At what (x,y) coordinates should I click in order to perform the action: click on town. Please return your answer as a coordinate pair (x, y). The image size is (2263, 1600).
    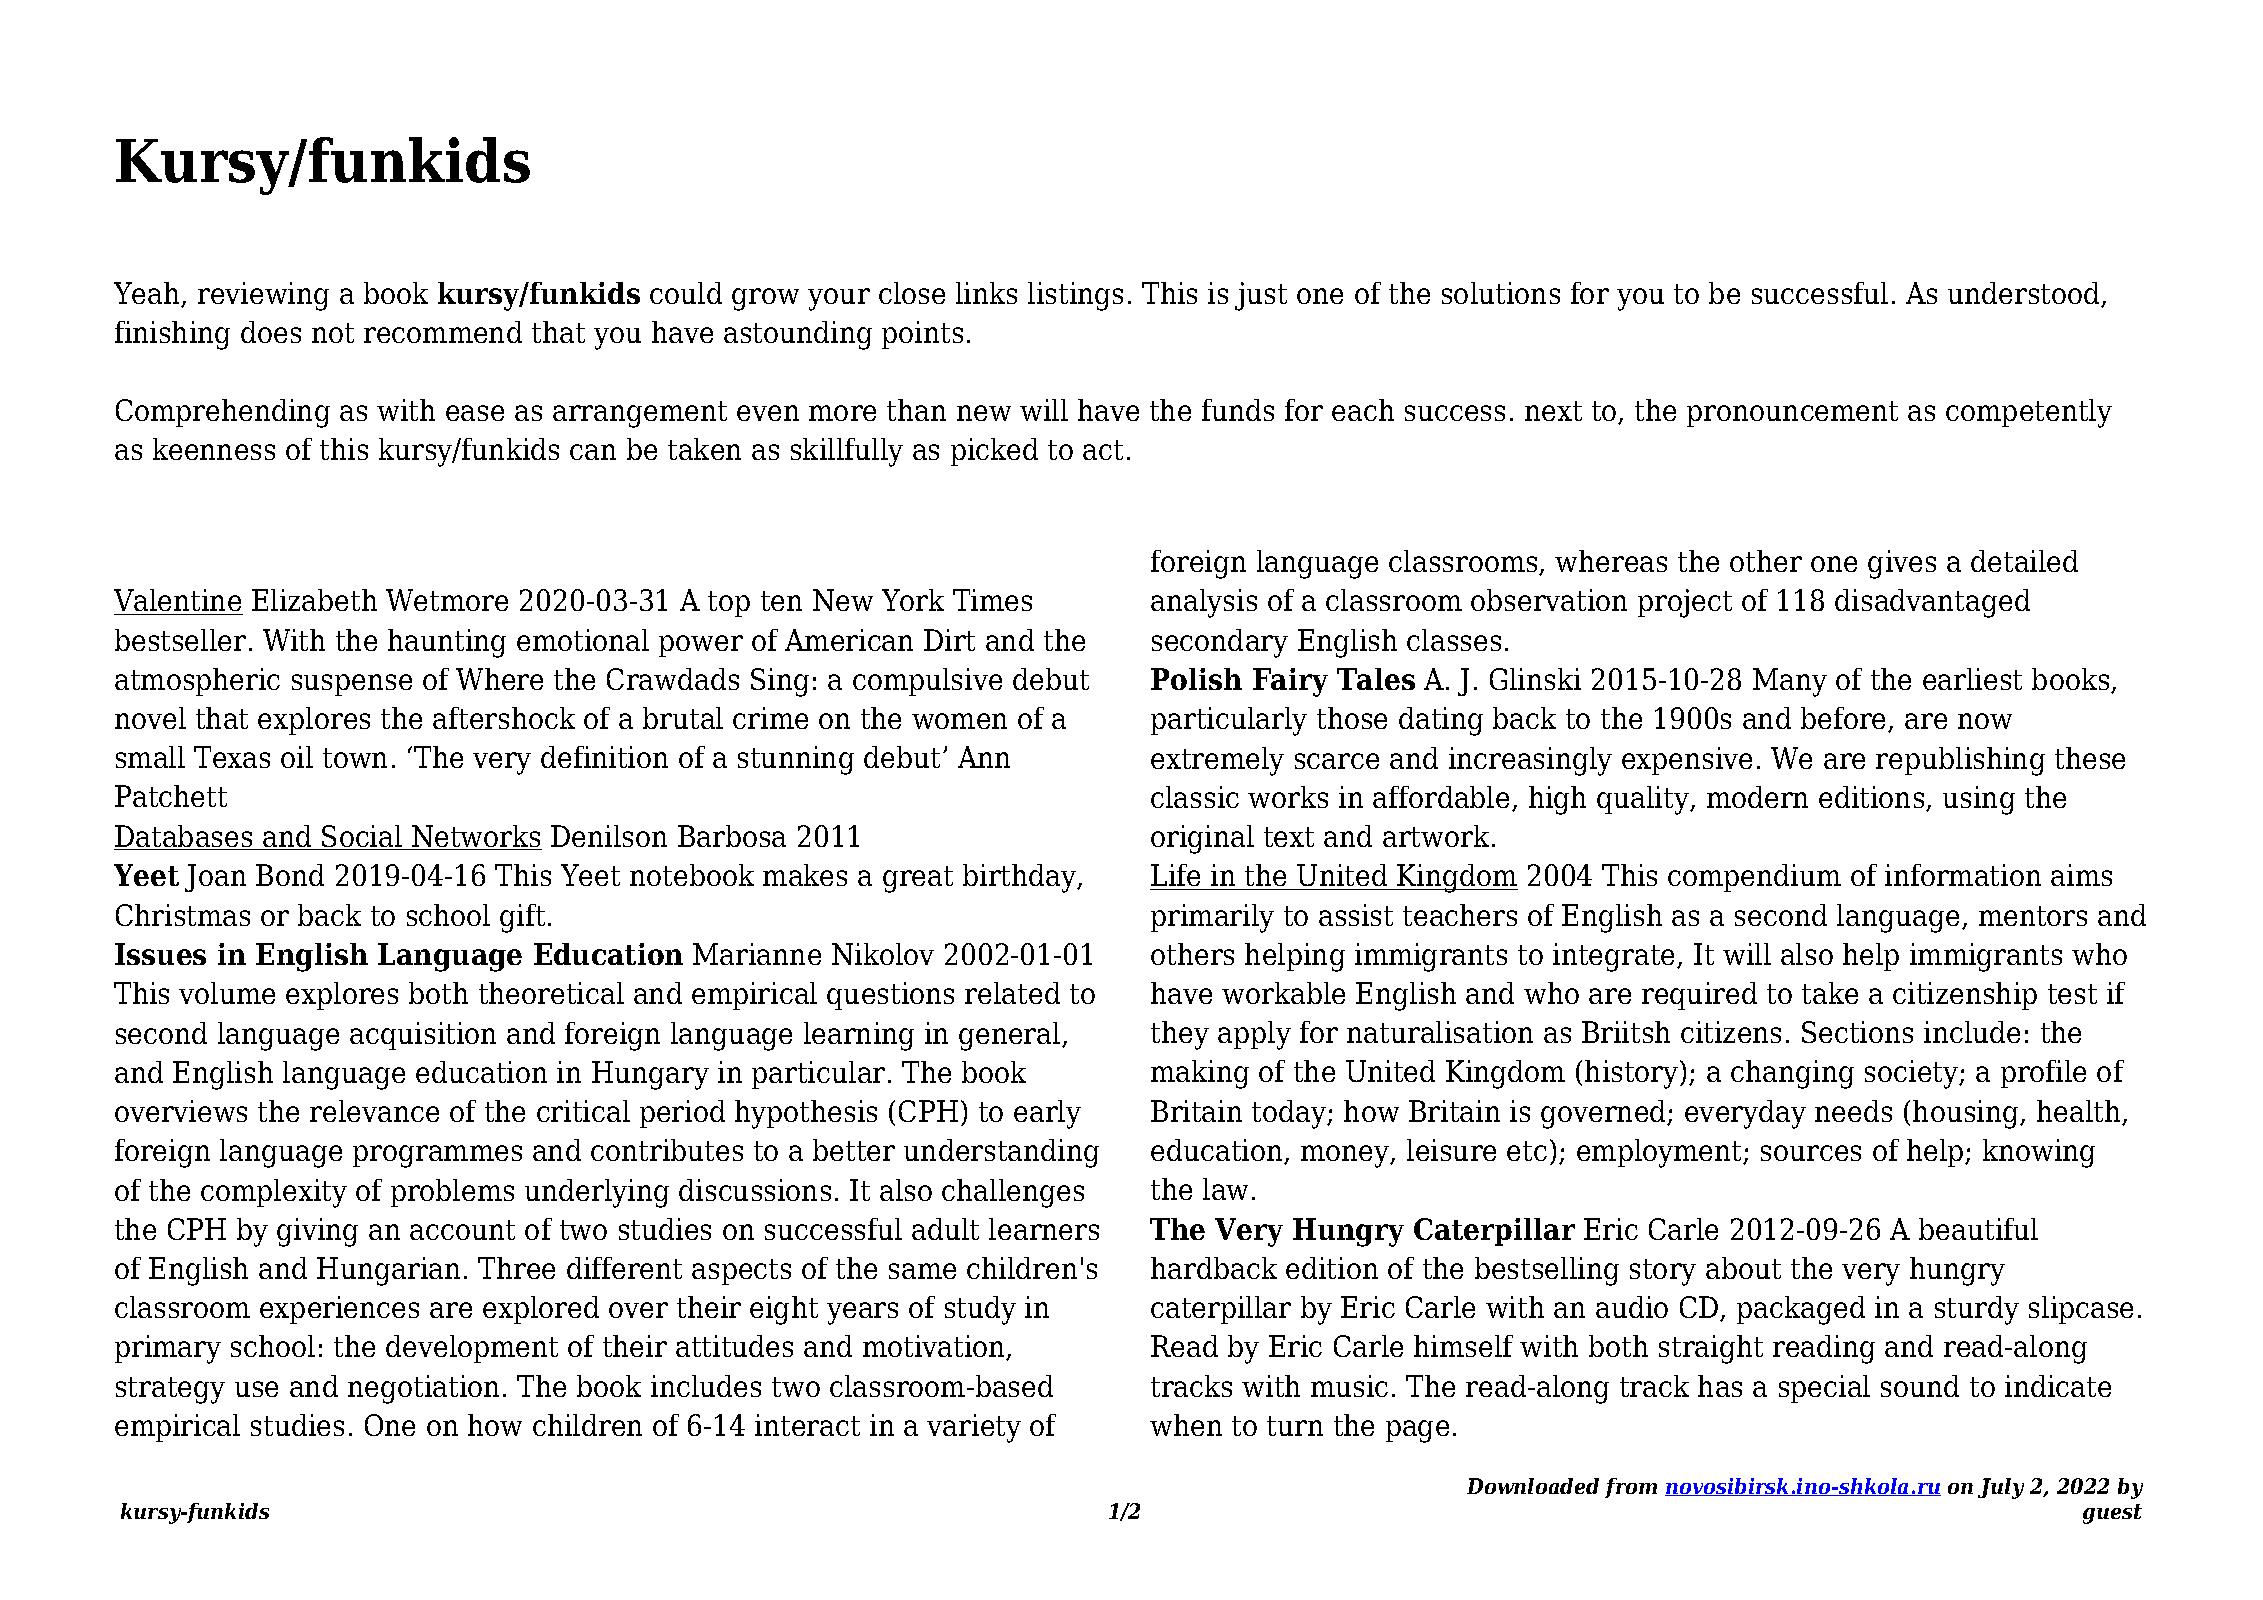
    Looking at the image, I should click on (355, 758).
